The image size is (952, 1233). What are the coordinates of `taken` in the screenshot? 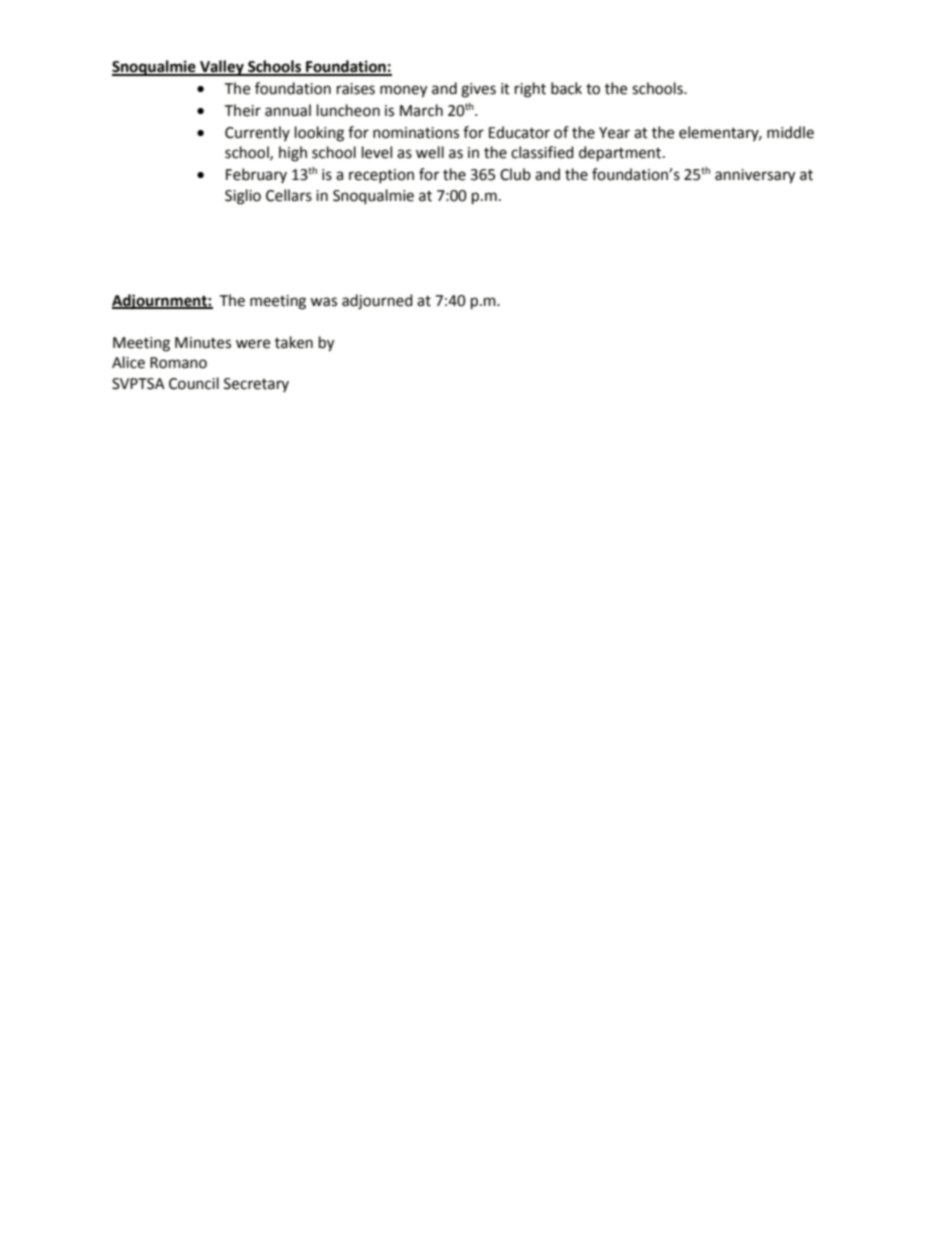 It's located at (294, 342).
